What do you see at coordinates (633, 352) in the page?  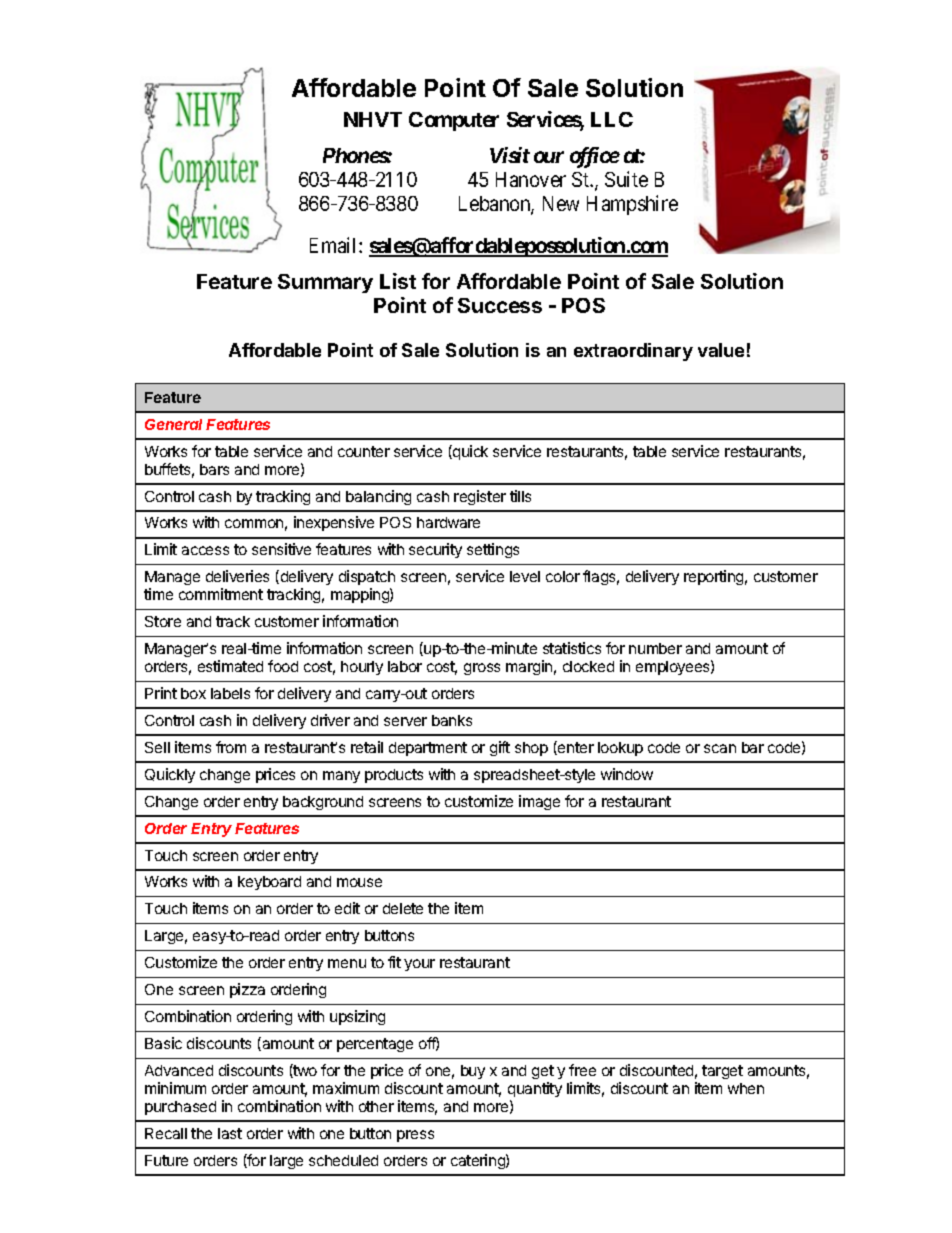 I see `extraordinary` at bounding box center [633, 352].
